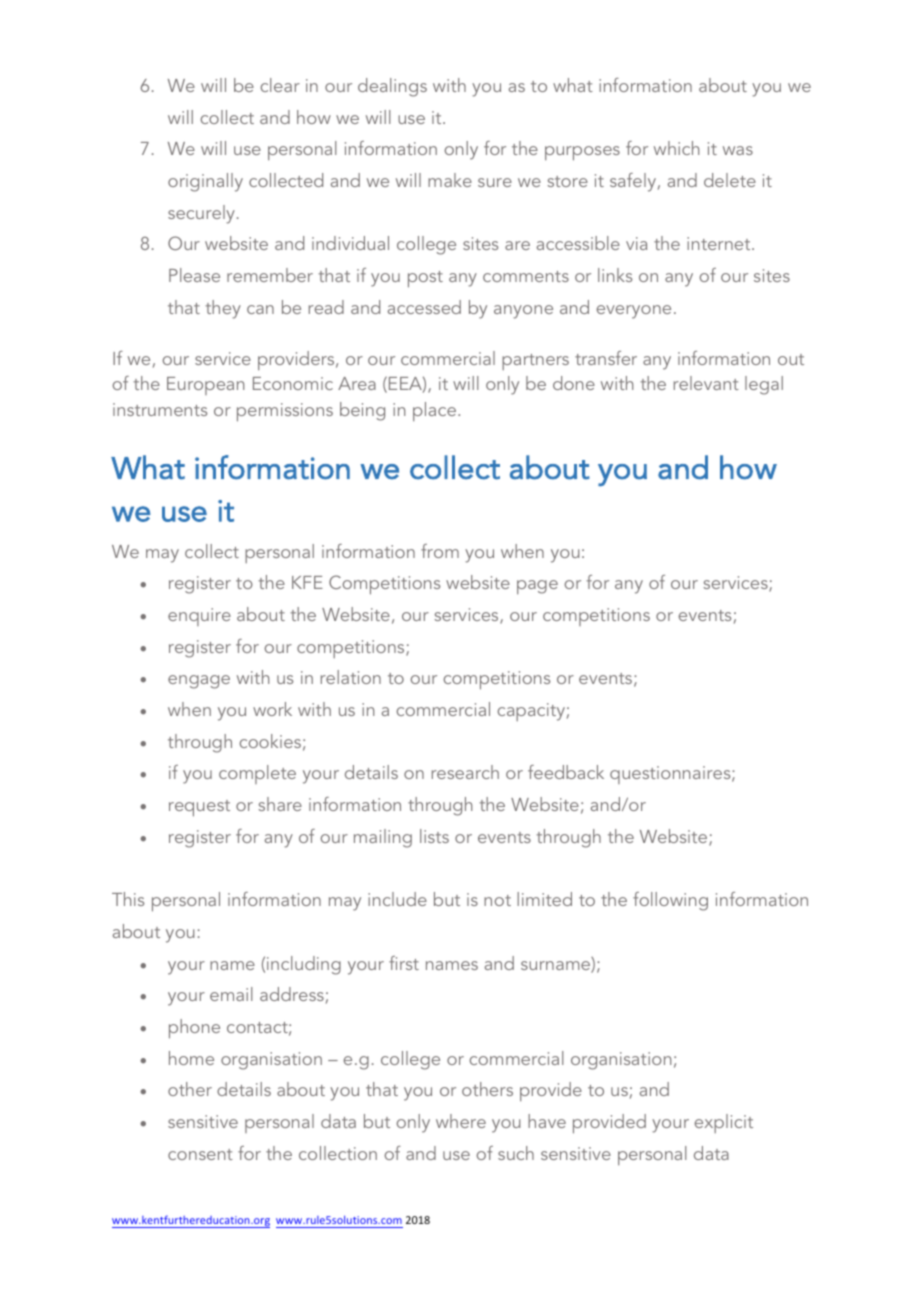  Describe the element at coordinates (392, 87) in the page. I see `dealings` at that location.
